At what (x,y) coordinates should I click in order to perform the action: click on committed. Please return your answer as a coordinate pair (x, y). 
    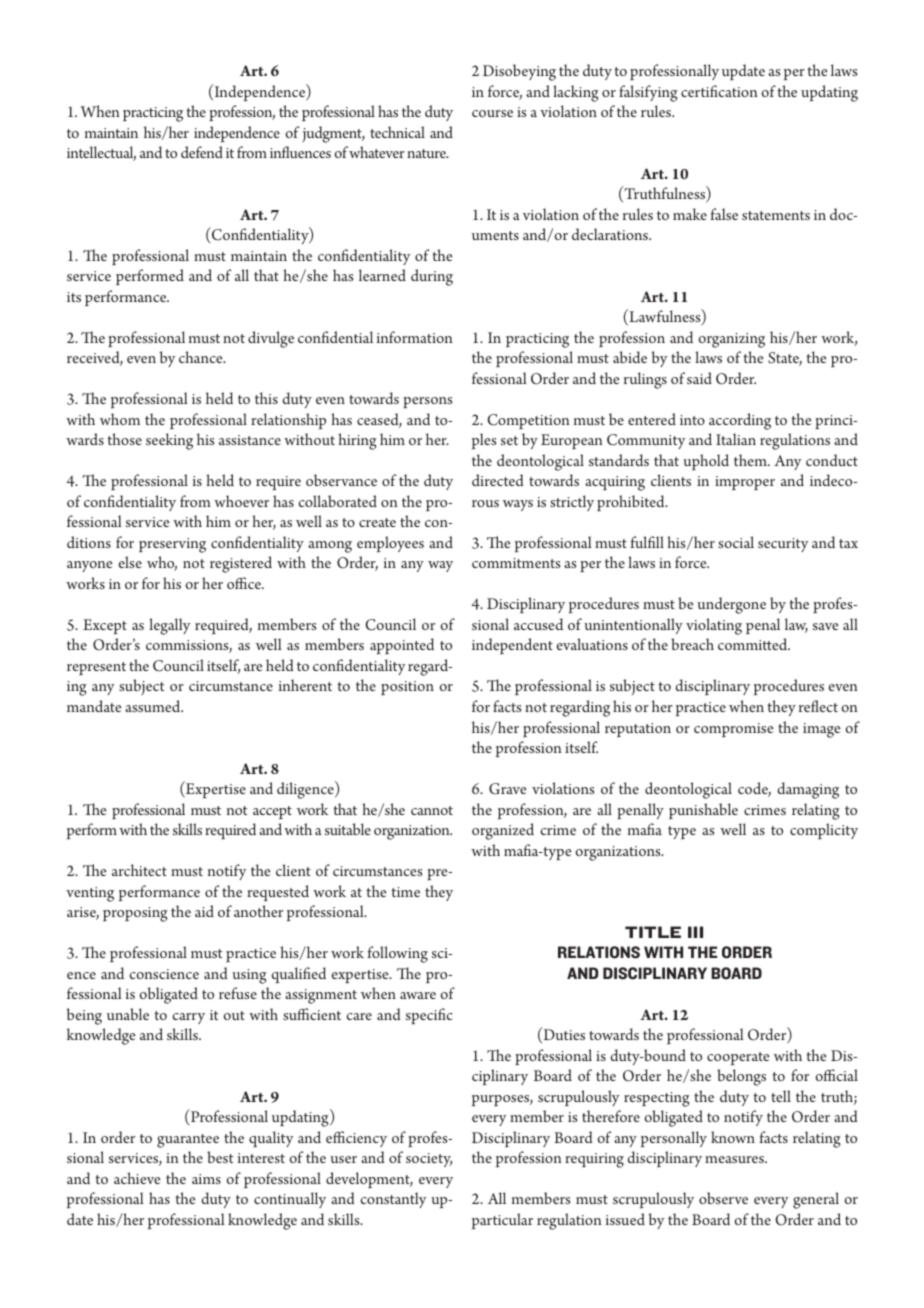
    Looking at the image, I should click on (754, 644).
